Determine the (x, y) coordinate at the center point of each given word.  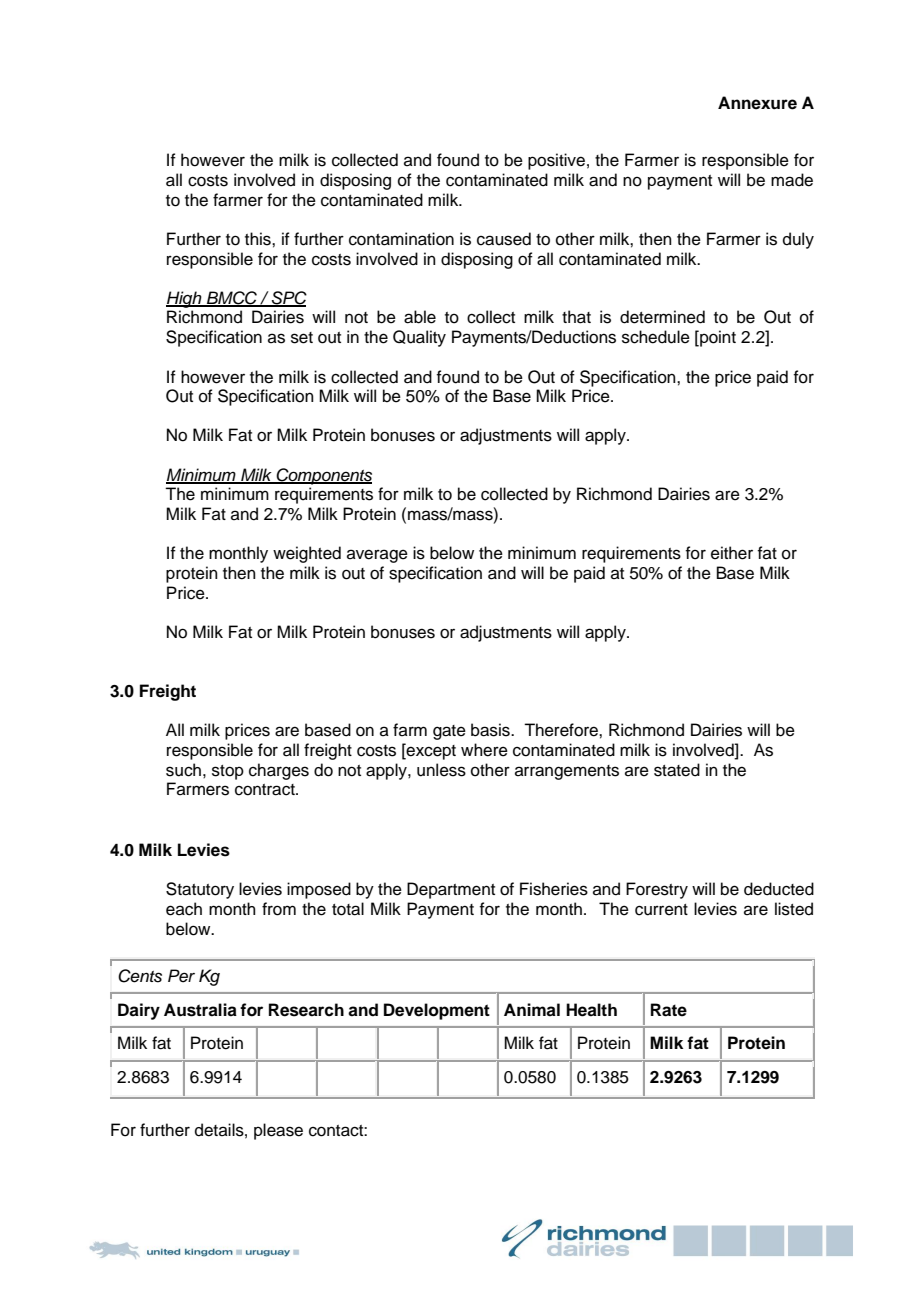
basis (491, 730)
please (278, 1131)
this (259, 239)
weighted (307, 554)
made (792, 180)
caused (504, 239)
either (732, 553)
